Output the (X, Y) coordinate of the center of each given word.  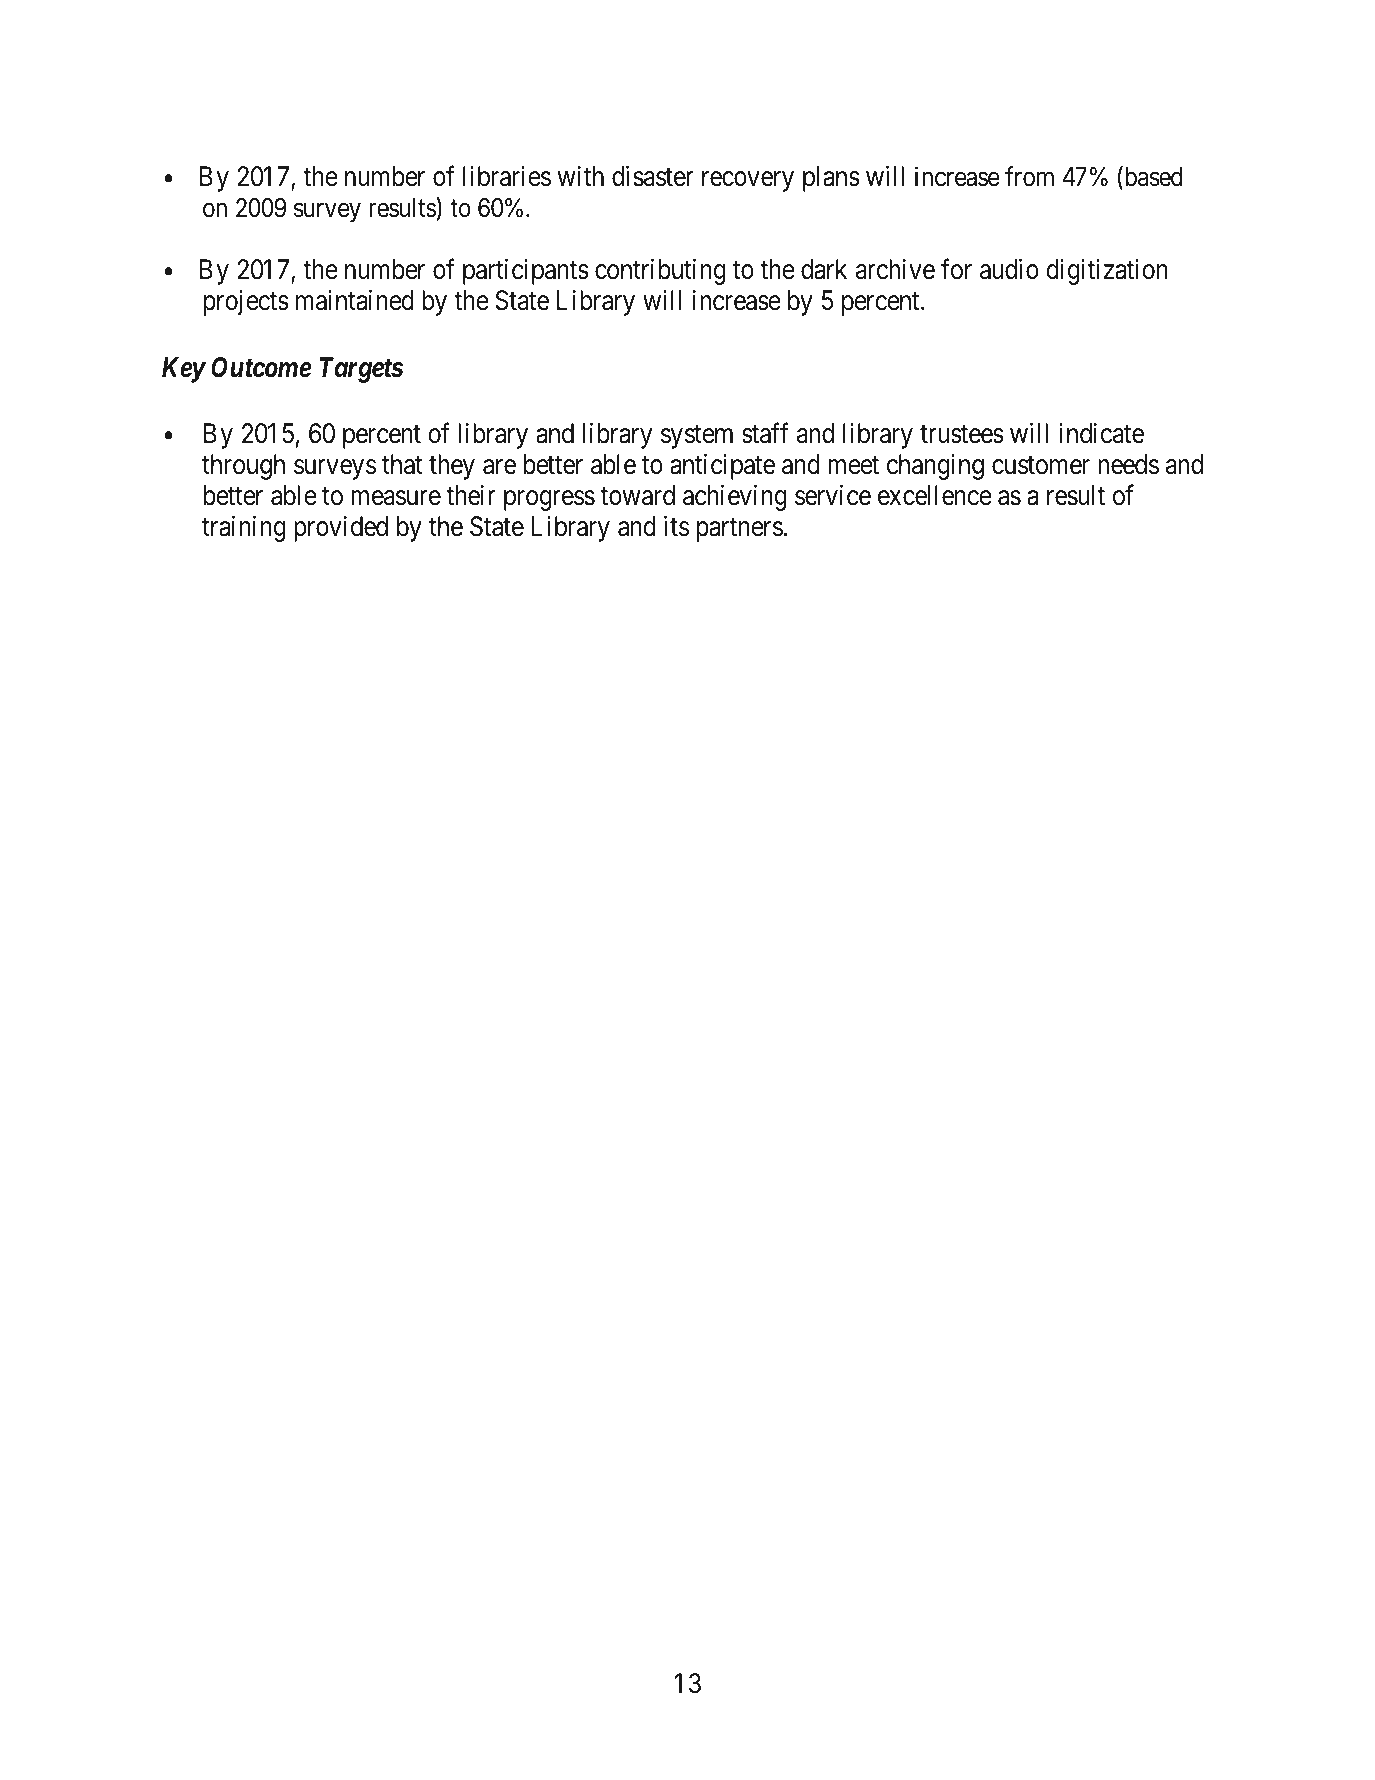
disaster (653, 176)
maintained (355, 300)
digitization (1107, 272)
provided (341, 529)
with (580, 176)
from (1029, 176)
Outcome (261, 367)
